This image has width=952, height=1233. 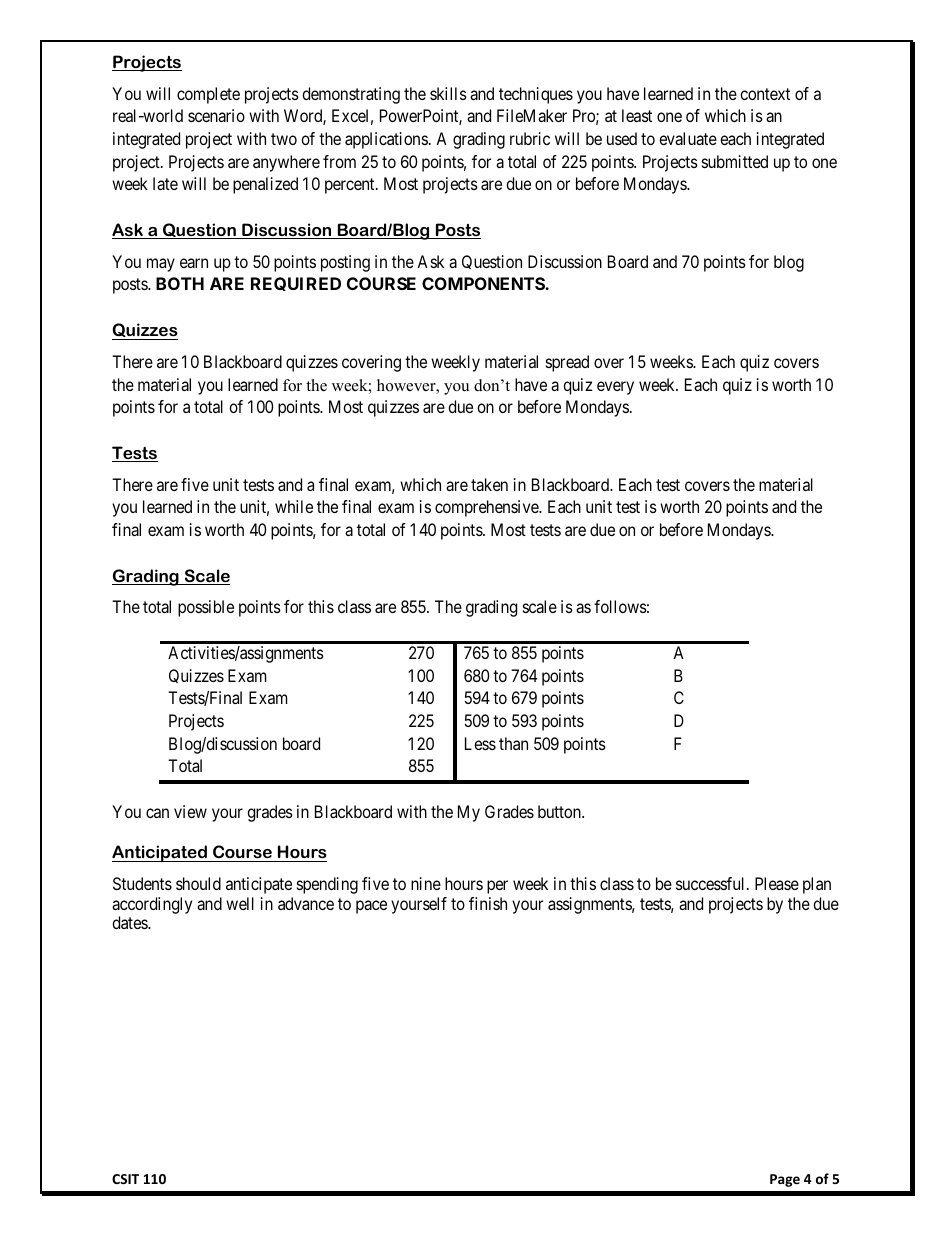 What do you see at coordinates (513, 743) in the image?
I see `than` at bounding box center [513, 743].
